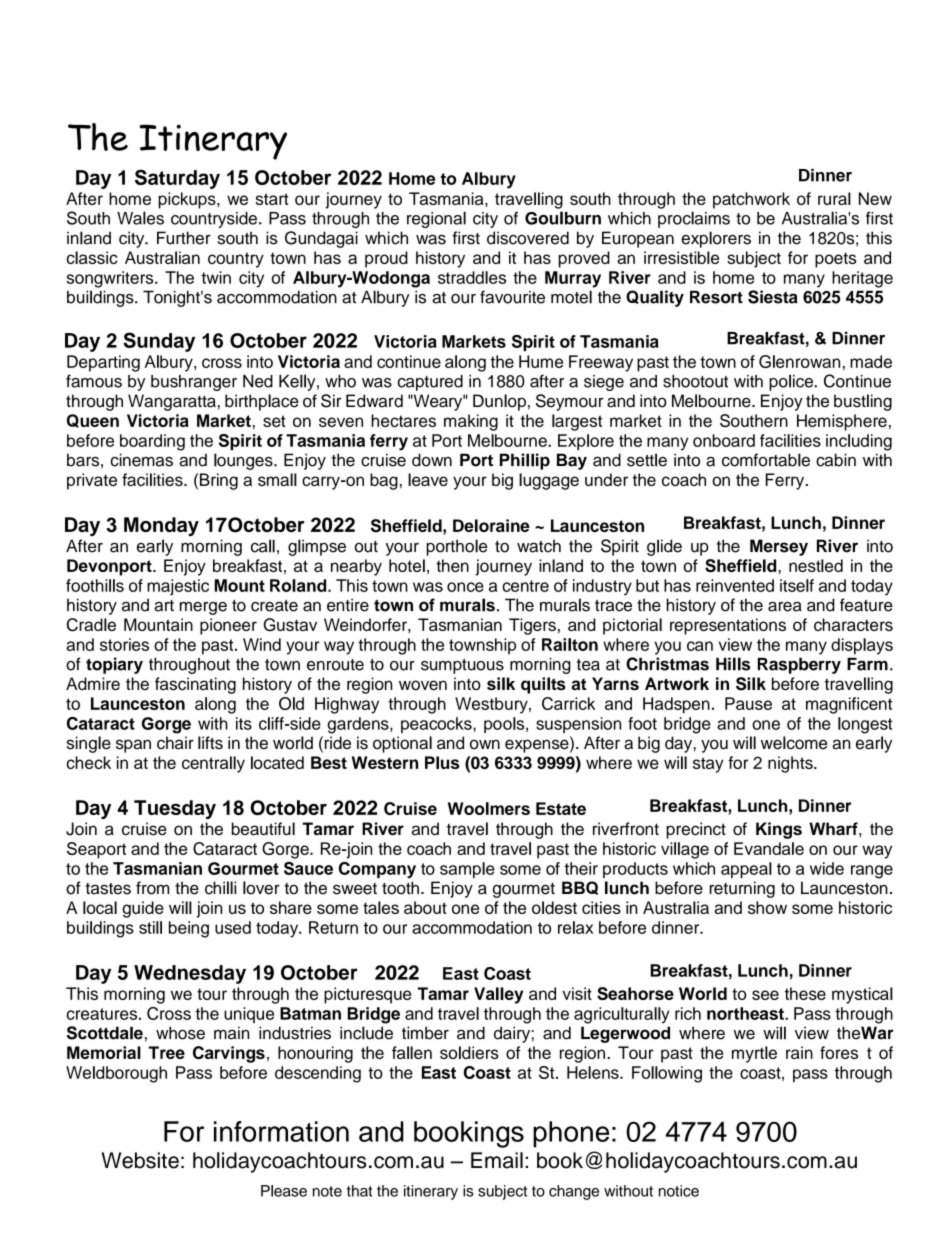 Image resolution: width=952 pixels, height=1233 pixels. What do you see at coordinates (188, 200) in the image?
I see `pickups` at bounding box center [188, 200].
